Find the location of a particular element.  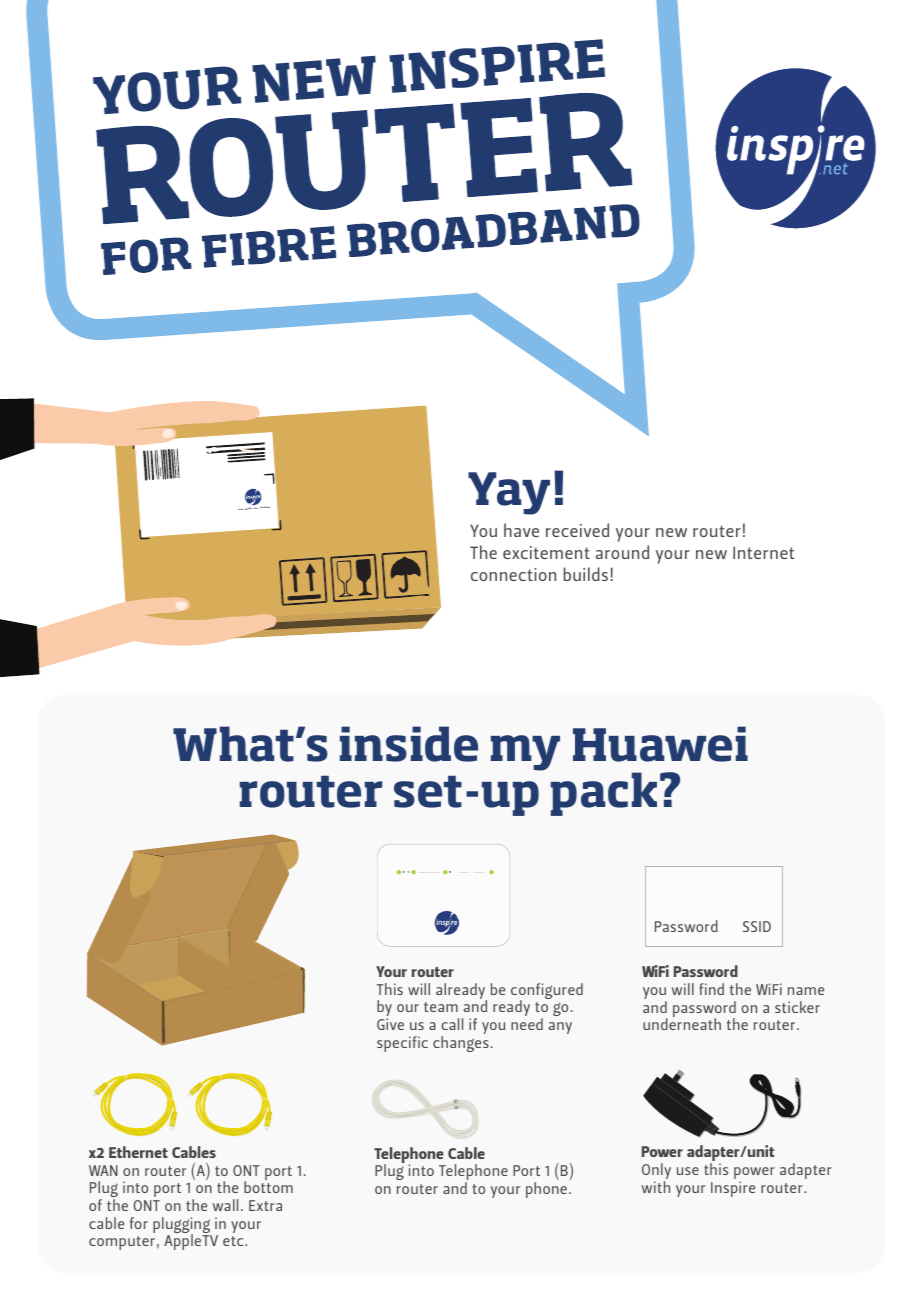

wall is located at coordinates (225, 1205).
